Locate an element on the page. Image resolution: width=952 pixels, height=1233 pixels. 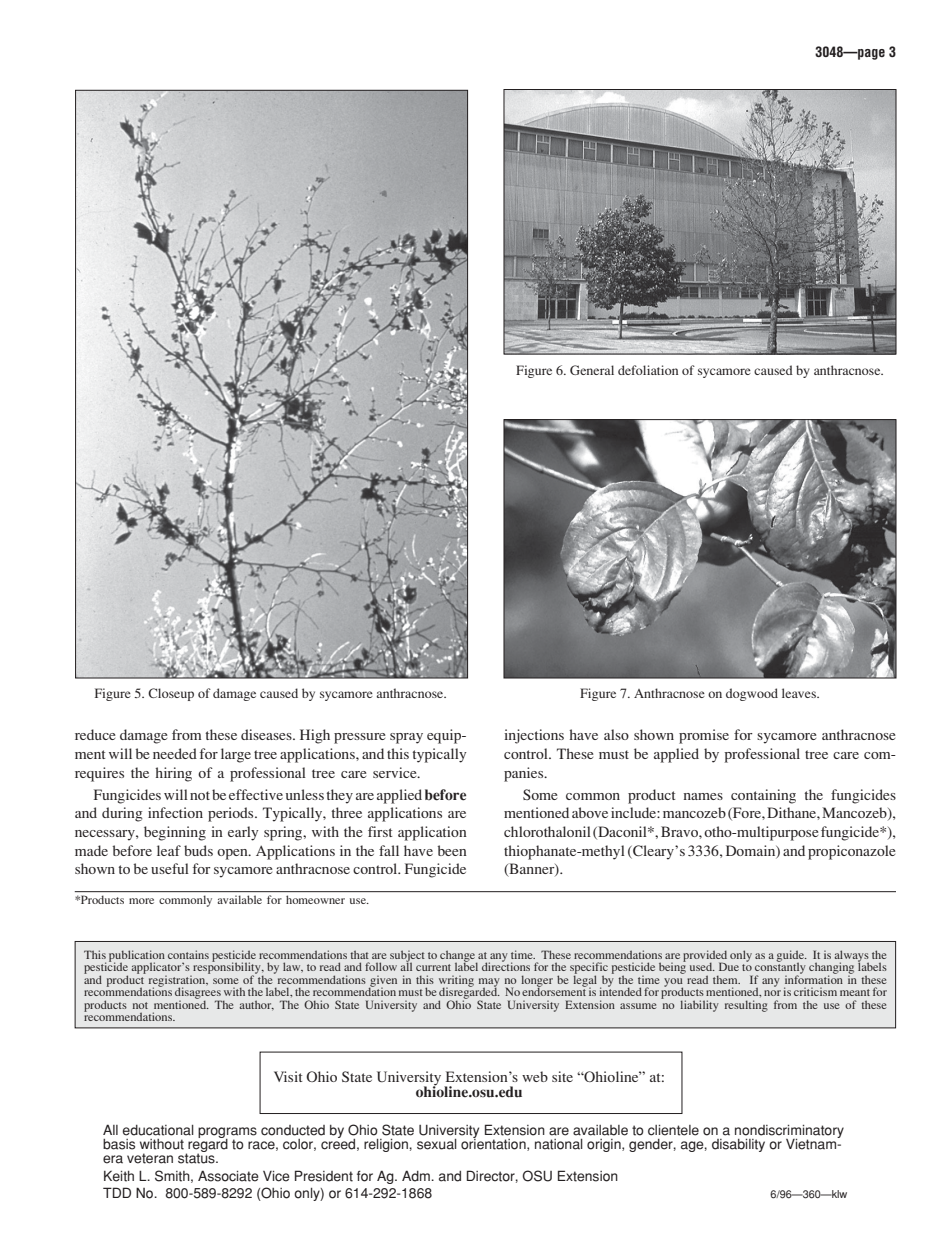
hiring is located at coordinates (173, 774).
